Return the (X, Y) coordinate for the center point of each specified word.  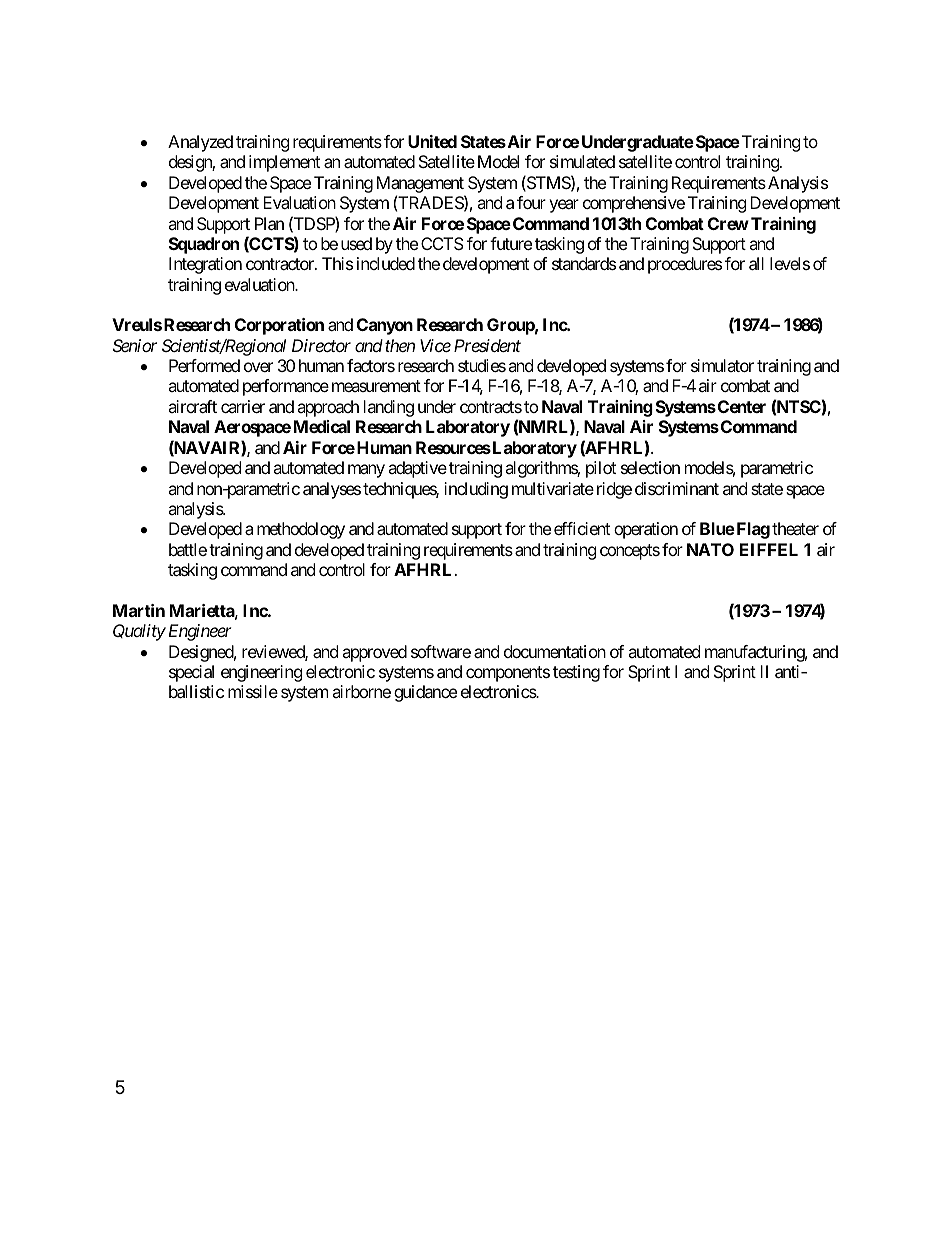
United (432, 141)
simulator (722, 365)
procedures (685, 265)
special (191, 673)
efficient (582, 528)
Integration (205, 265)
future (511, 243)
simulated (582, 161)
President (487, 345)
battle (188, 549)
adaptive (417, 469)
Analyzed (200, 143)
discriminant (677, 488)
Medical (322, 426)
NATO (710, 549)
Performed (204, 365)
